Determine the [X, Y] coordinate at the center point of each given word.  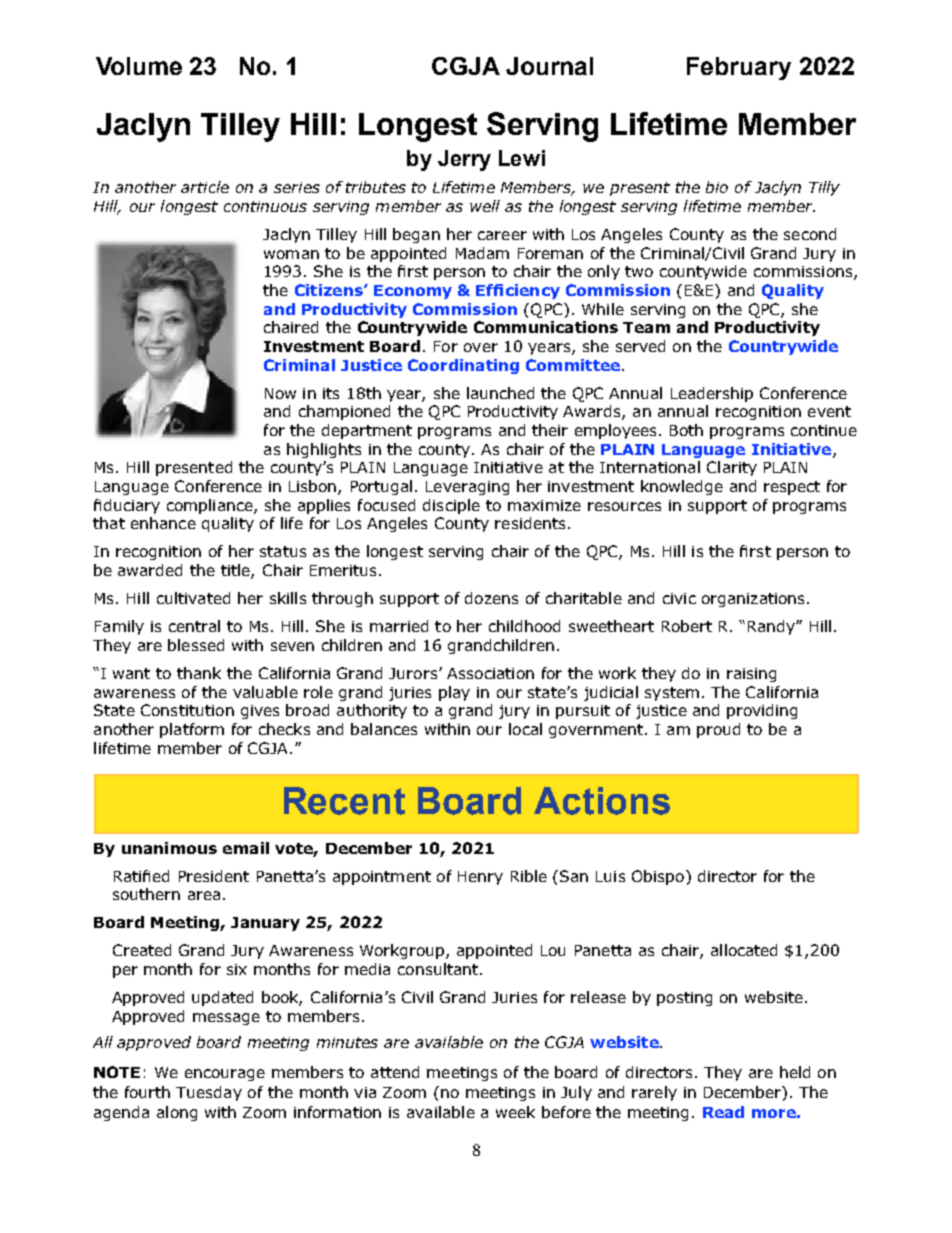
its [331, 393]
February [739, 68]
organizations [755, 600]
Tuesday [209, 1093]
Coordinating [463, 366]
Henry [480, 878]
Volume [139, 66]
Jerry [464, 160]
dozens [491, 598]
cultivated [193, 598]
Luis [610, 876]
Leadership [712, 394]
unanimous [169, 848]
